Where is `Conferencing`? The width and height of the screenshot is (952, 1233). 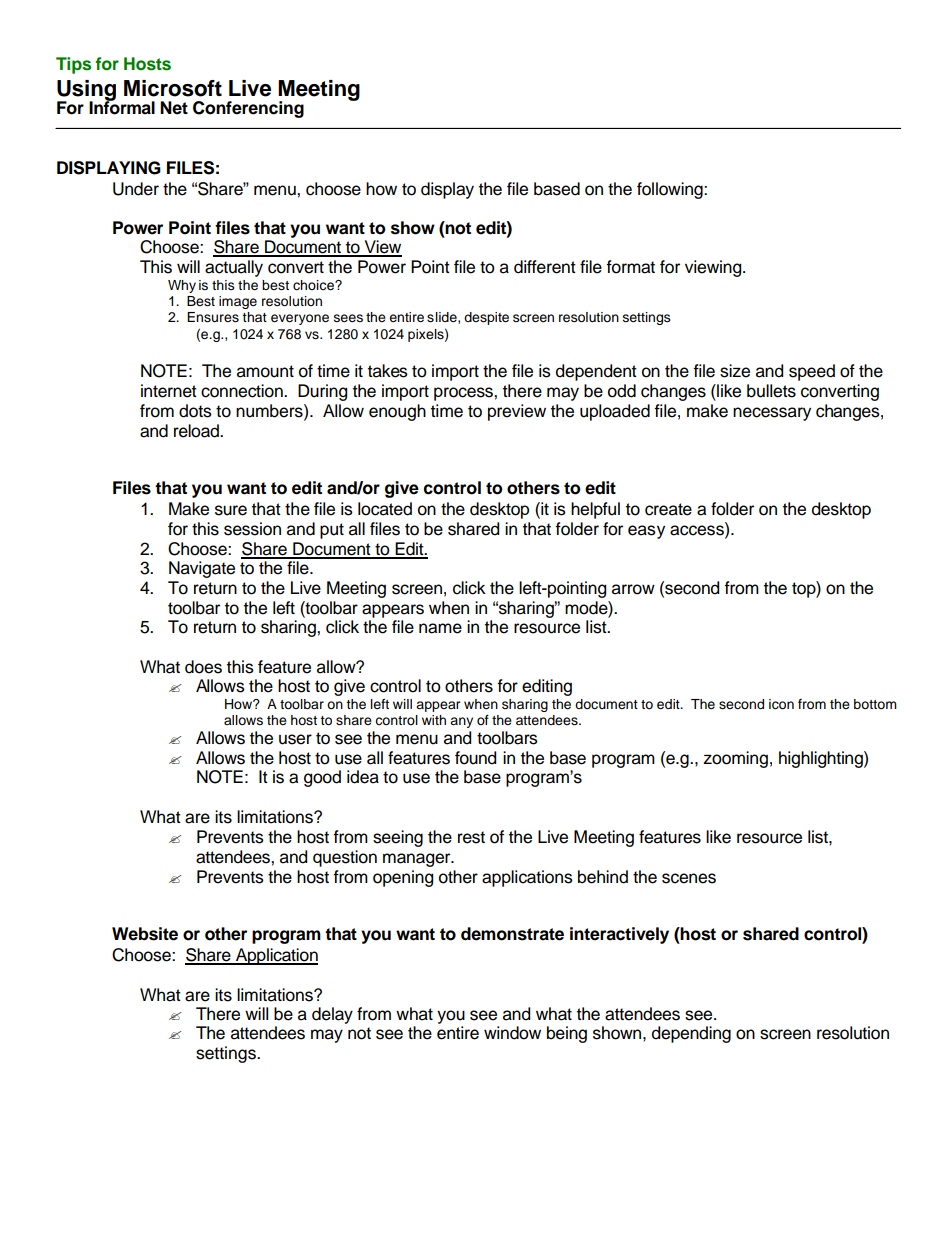 Conferencing is located at coordinates (248, 109).
